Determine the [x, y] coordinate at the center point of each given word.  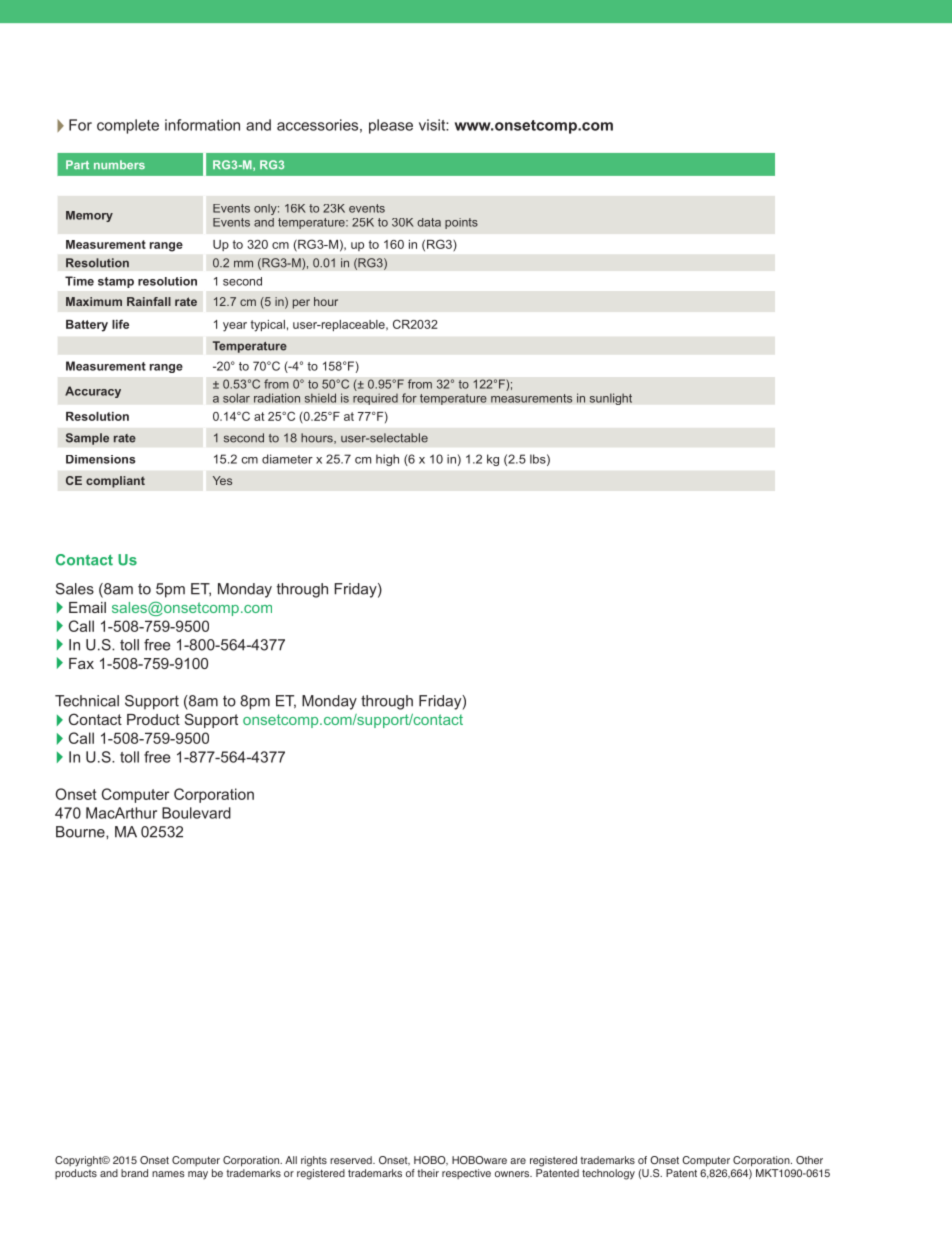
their [428, 1173]
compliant [115, 482]
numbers [119, 164]
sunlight [611, 399]
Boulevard [196, 813]
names [168, 1174]
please [391, 126]
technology [608, 1174]
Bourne [81, 832]
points [461, 223]
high [387, 460]
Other [809, 1160]
